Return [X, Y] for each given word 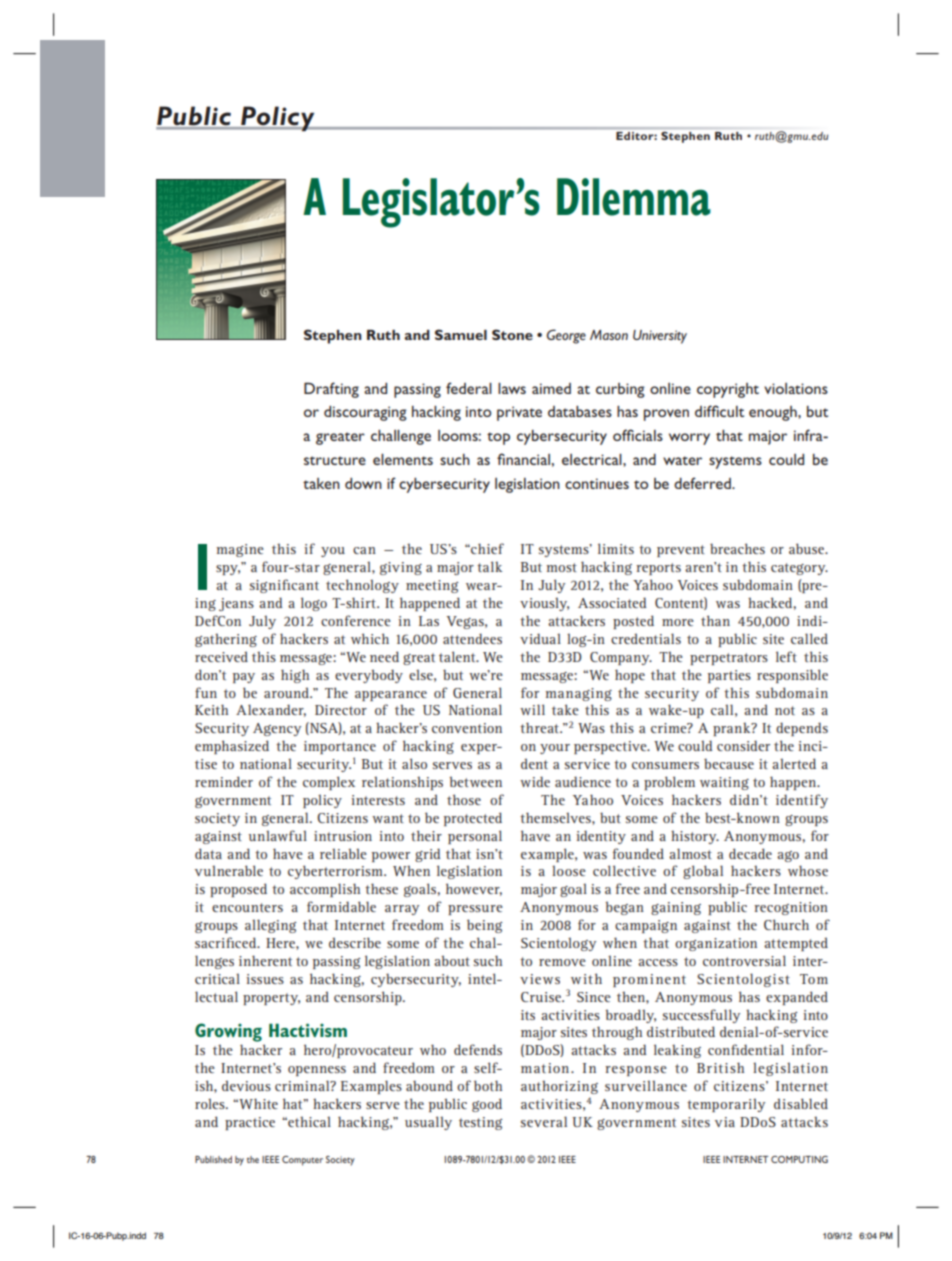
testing [481, 1123]
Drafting [331, 390]
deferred [703, 483]
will [532, 709]
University [660, 337]
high [295, 676]
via [725, 1122]
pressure [475, 910]
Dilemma [634, 197]
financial [523, 459]
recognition [791, 908]
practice [250, 1123]
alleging [271, 926]
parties [729, 676]
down [363, 483]
